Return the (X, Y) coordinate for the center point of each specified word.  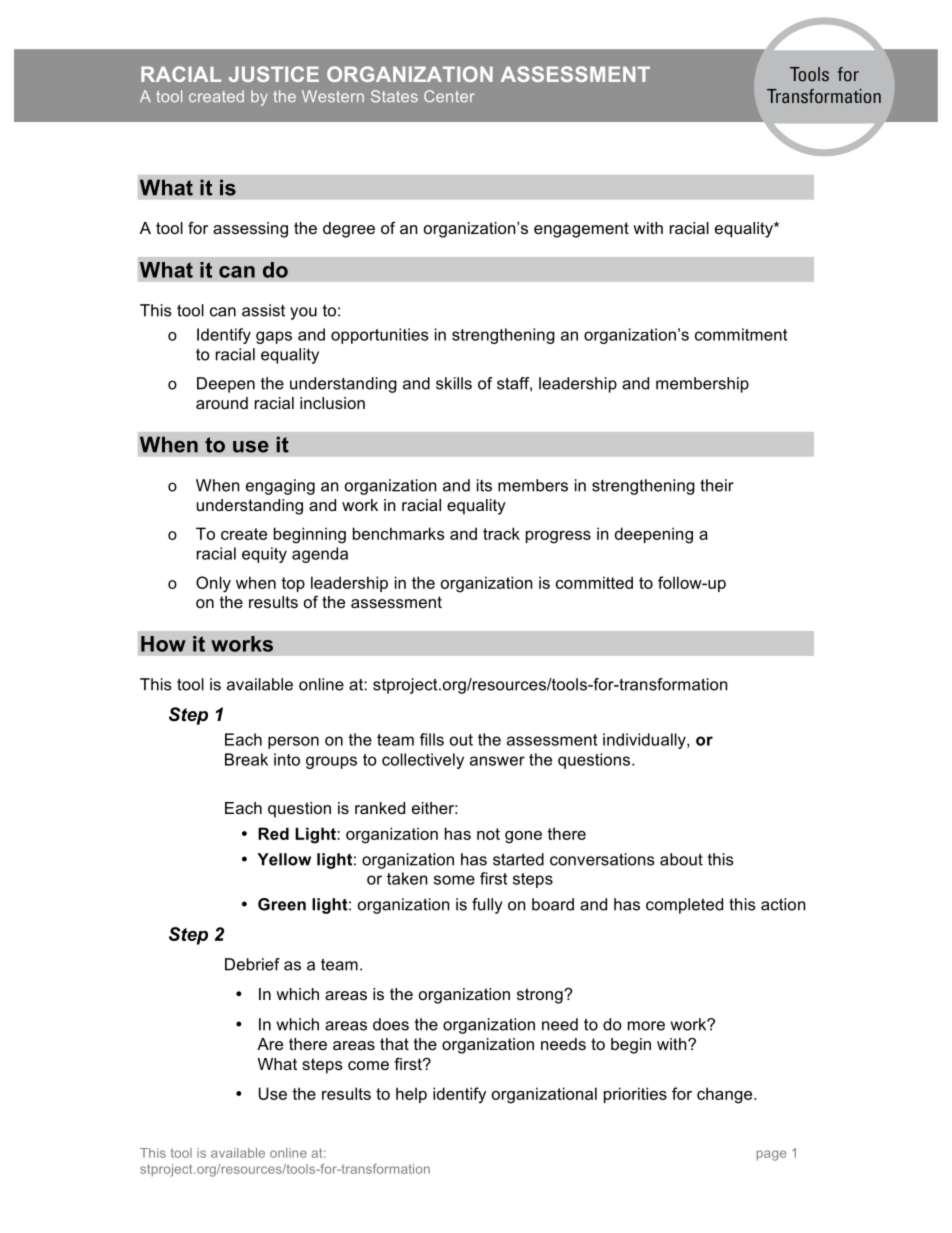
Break (246, 759)
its (484, 485)
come (368, 1065)
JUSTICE (274, 74)
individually (645, 741)
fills (432, 739)
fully (487, 906)
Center (449, 96)
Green (282, 904)
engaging (280, 487)
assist (263, 310)
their (717, 485)
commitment (741, 334)
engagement (581, 230)
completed (684, 906)
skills (454, 383)
